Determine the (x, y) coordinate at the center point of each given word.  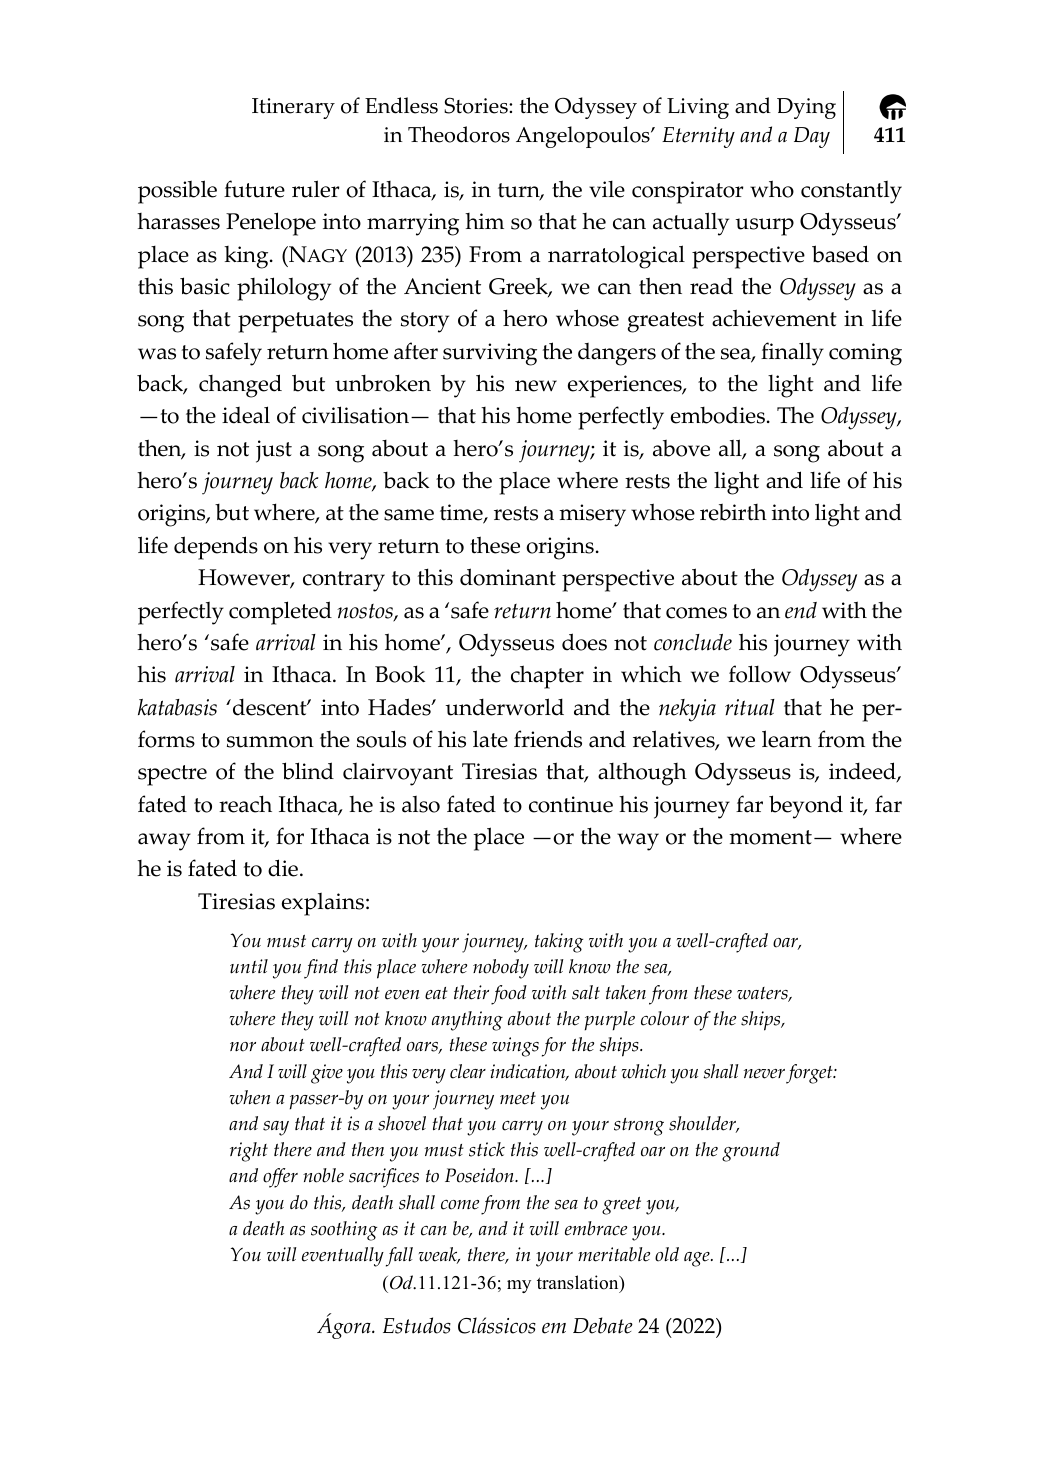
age (698, 1259)
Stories (477, 105)
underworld (504, 707)
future (254, 189)
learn (787, 739)
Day (812, 137)
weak (439, 1255)
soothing (344, 1231)
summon (270, 742)
